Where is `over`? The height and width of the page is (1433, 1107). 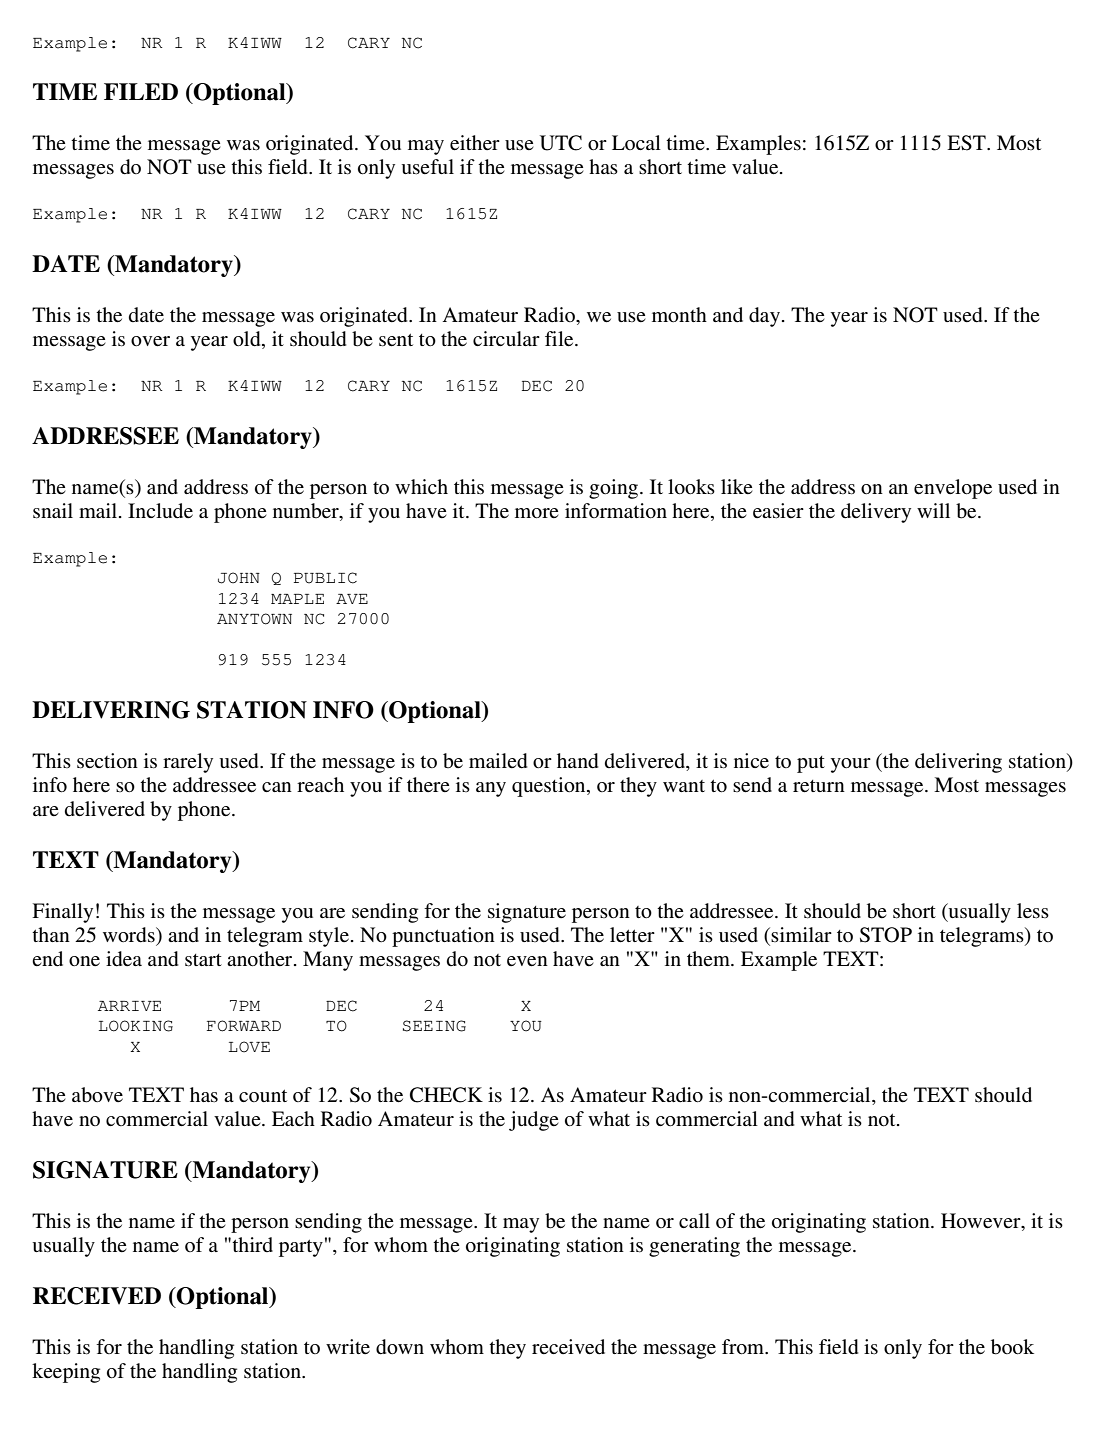
over is located at coordinates (150, 341).
